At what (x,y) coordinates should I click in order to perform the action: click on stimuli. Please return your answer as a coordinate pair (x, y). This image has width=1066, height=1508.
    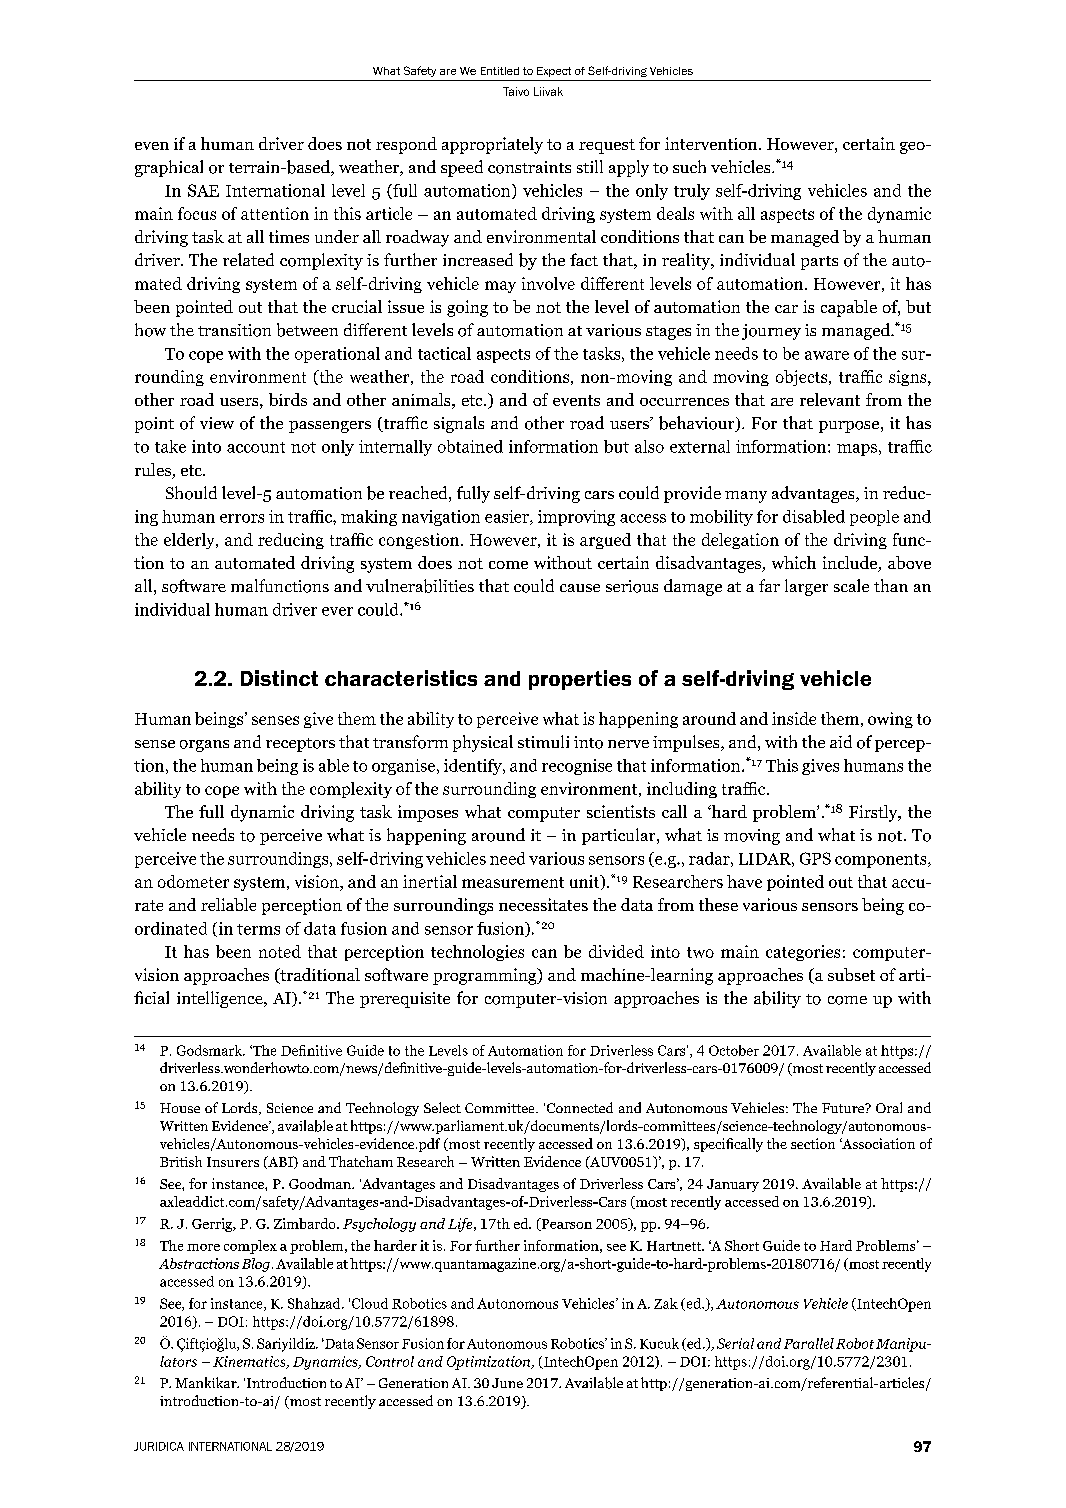
    Looking at the image, I should click on (543, 741).
